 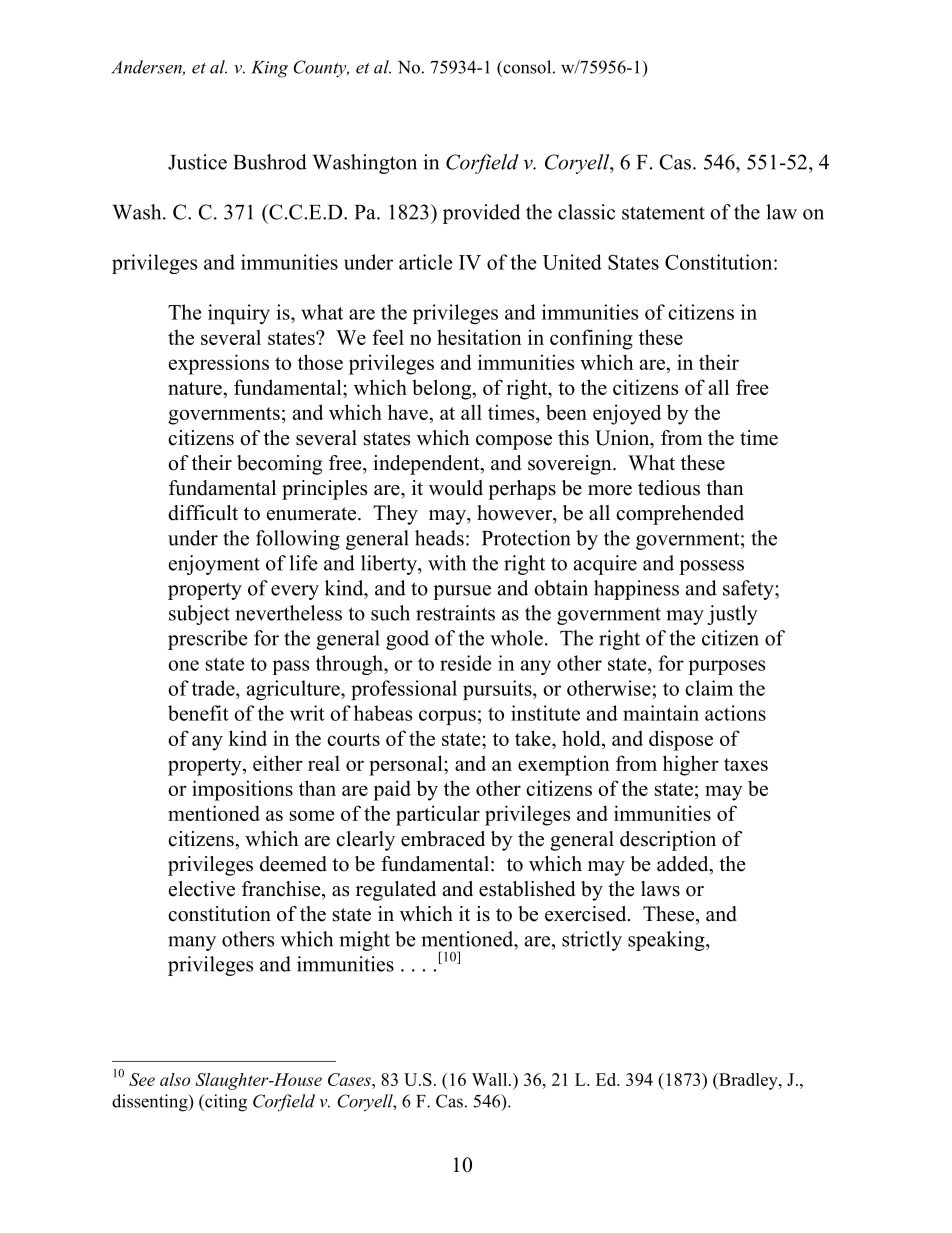 I want to click on enjoyed, so click(x=627, y=414).
